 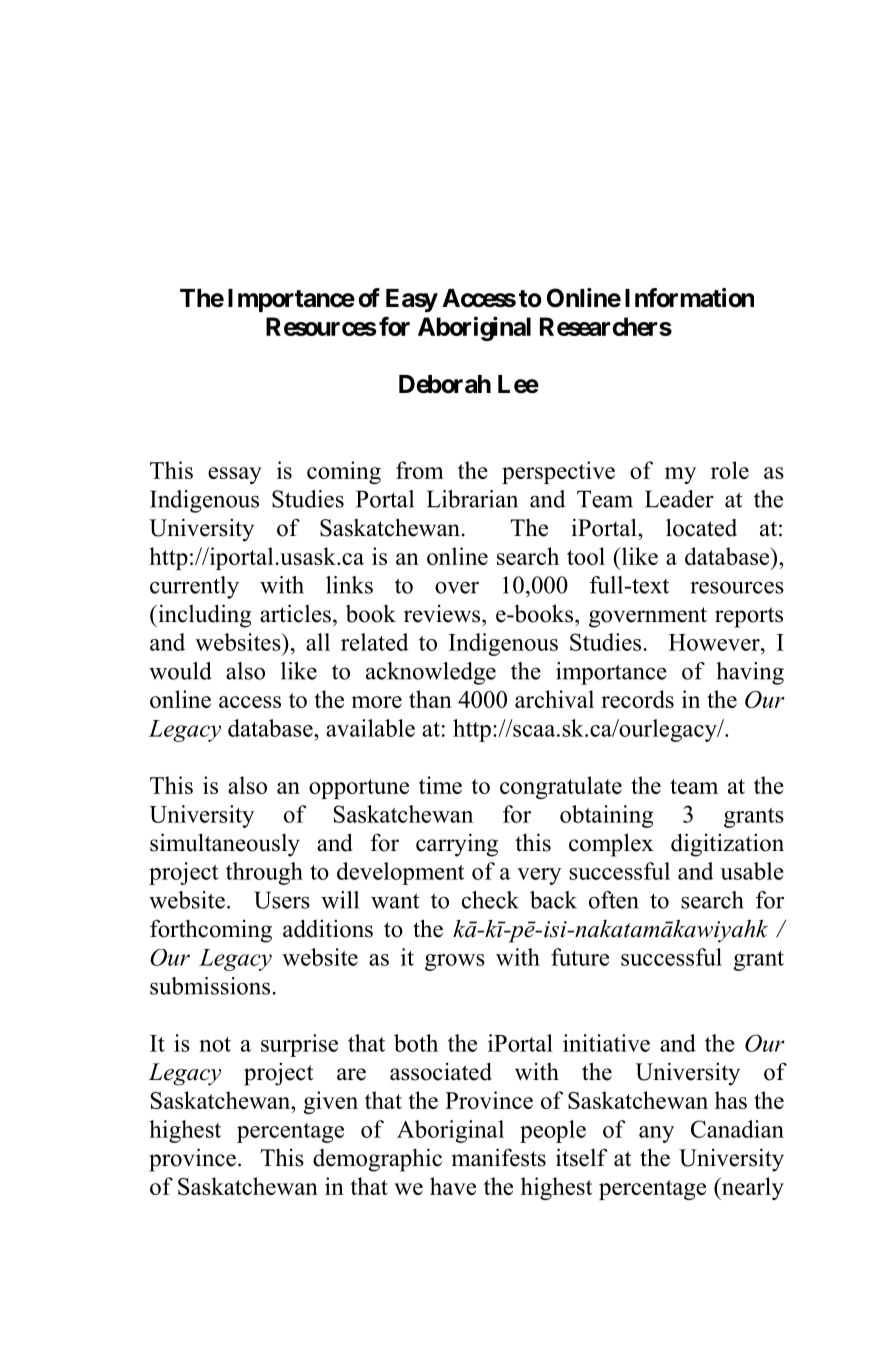 I want to click on given, so click(x=331, y=1102).
